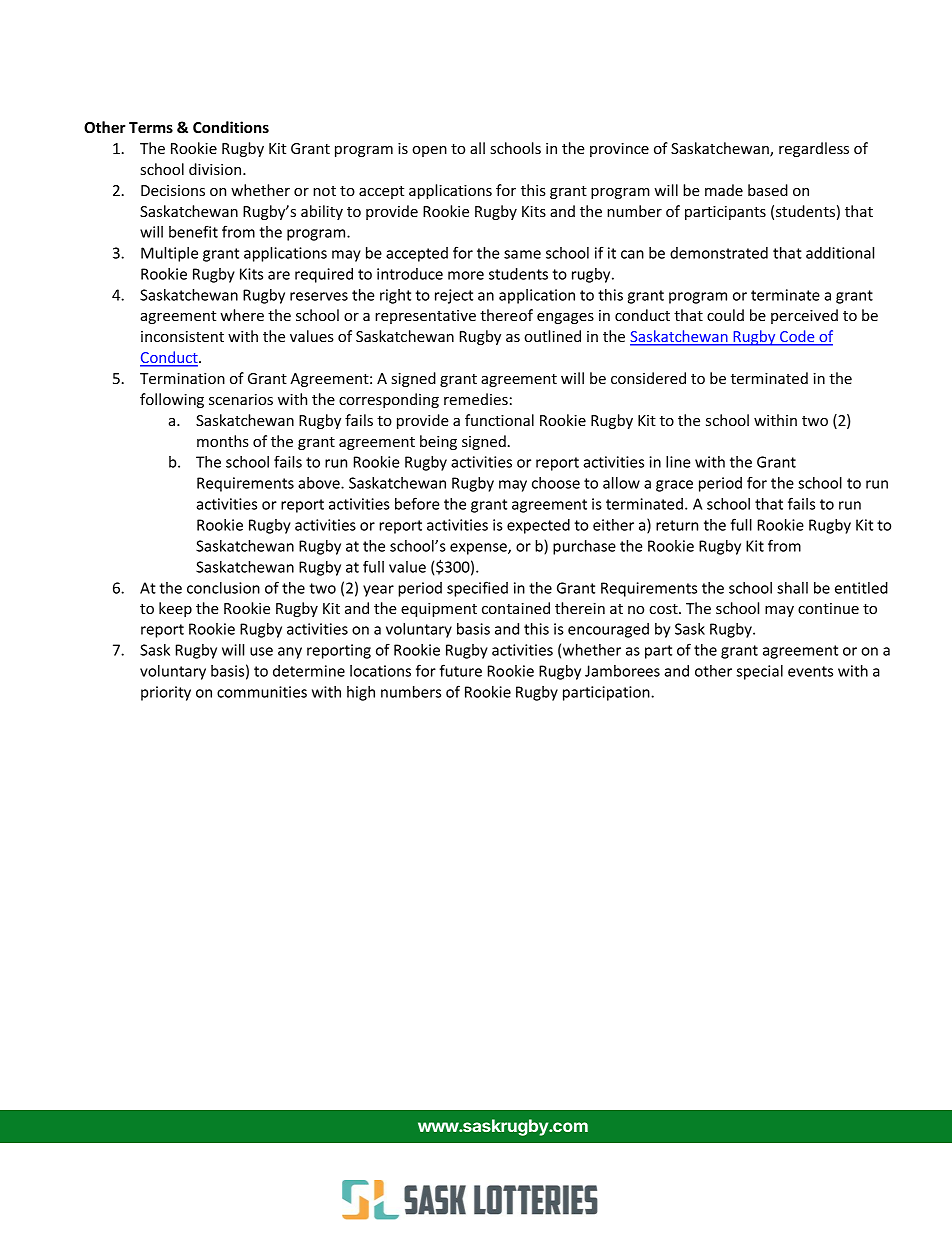  Describe the element at coordinates (241, 399) in the screenshot. I see `scenarios` at that location.
